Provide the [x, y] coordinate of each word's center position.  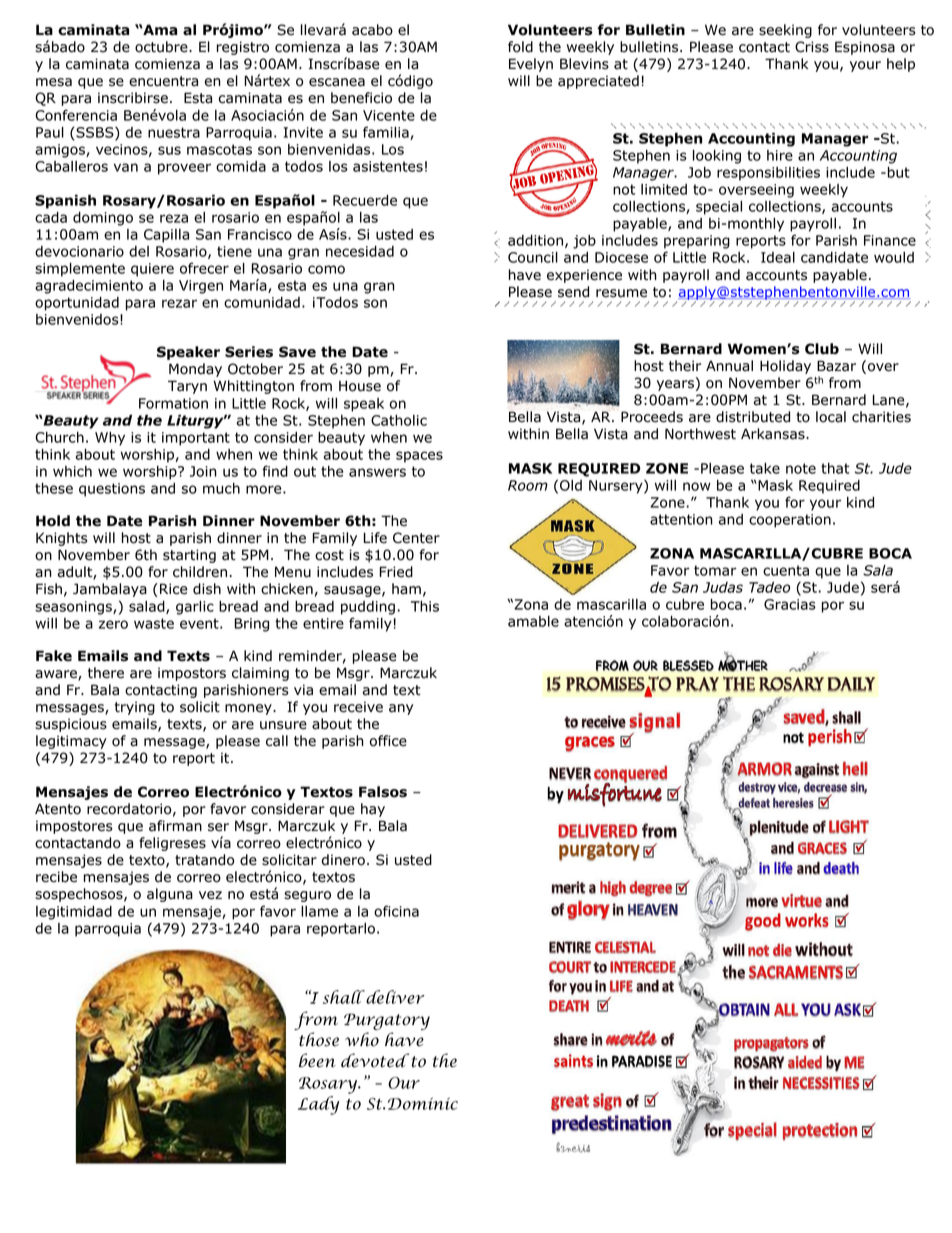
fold [520, 47]
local [831, 417]
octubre [162, 47]
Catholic [399, 420]
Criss [812, 47]
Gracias [790, 604]
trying [135, 708]
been [317, 1060]
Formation [173, 403]
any [401, 709]
